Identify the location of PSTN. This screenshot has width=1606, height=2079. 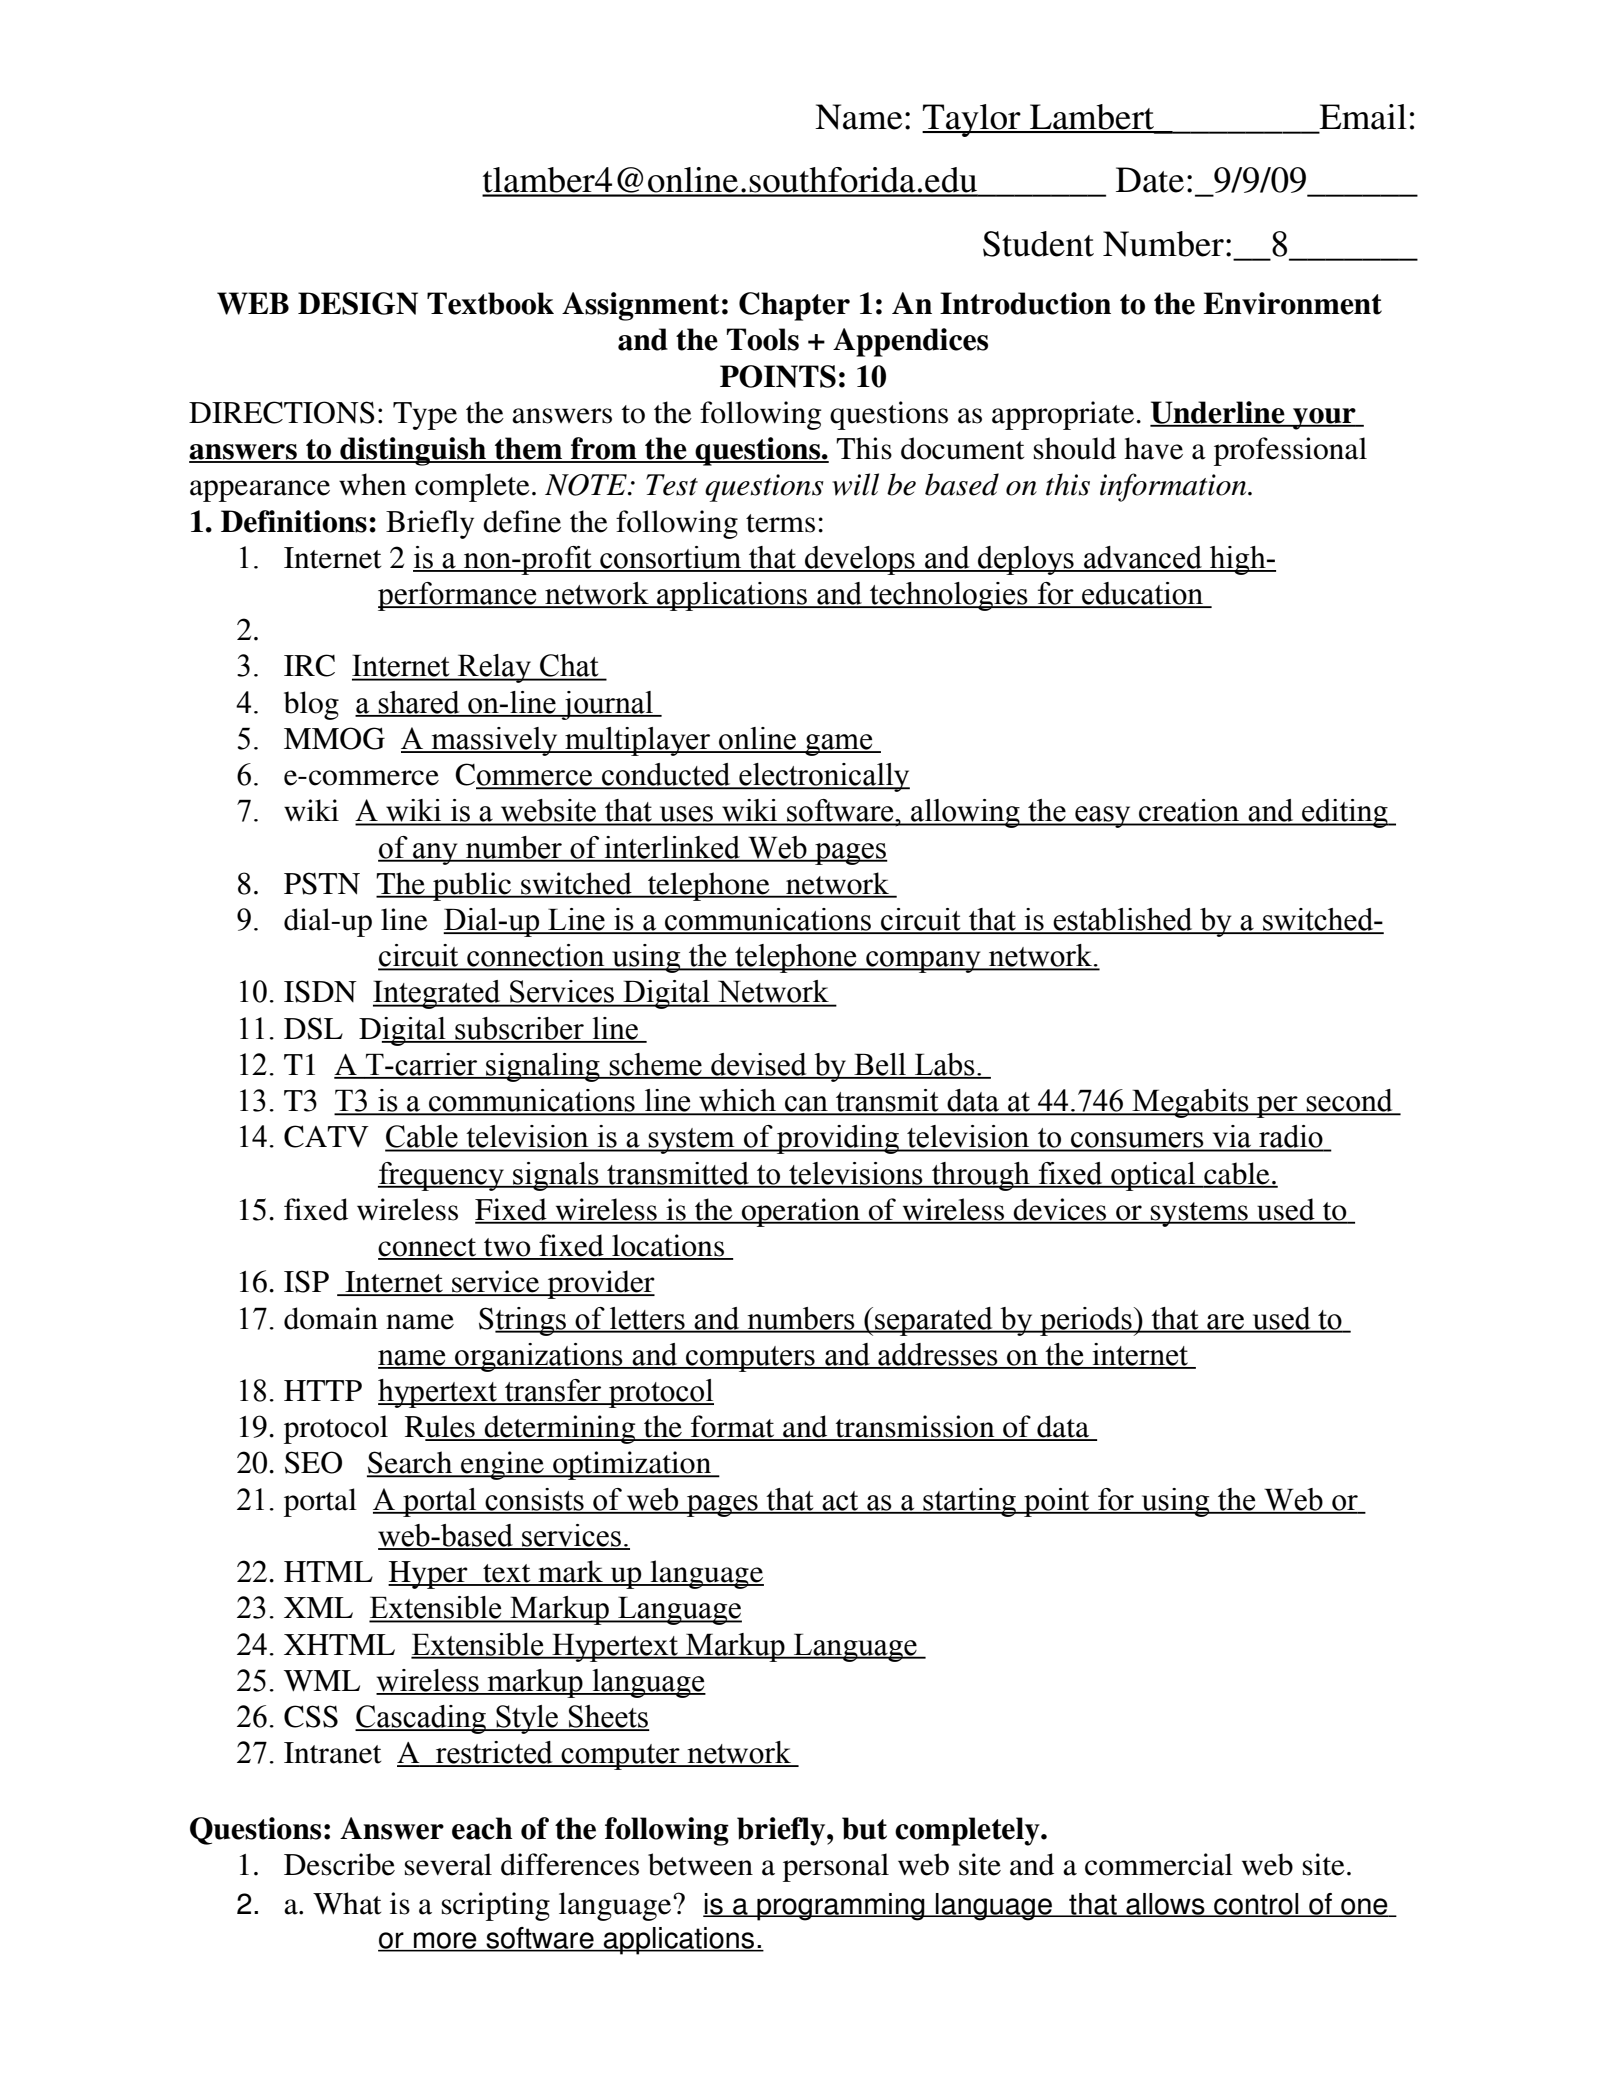
(322, 883).
